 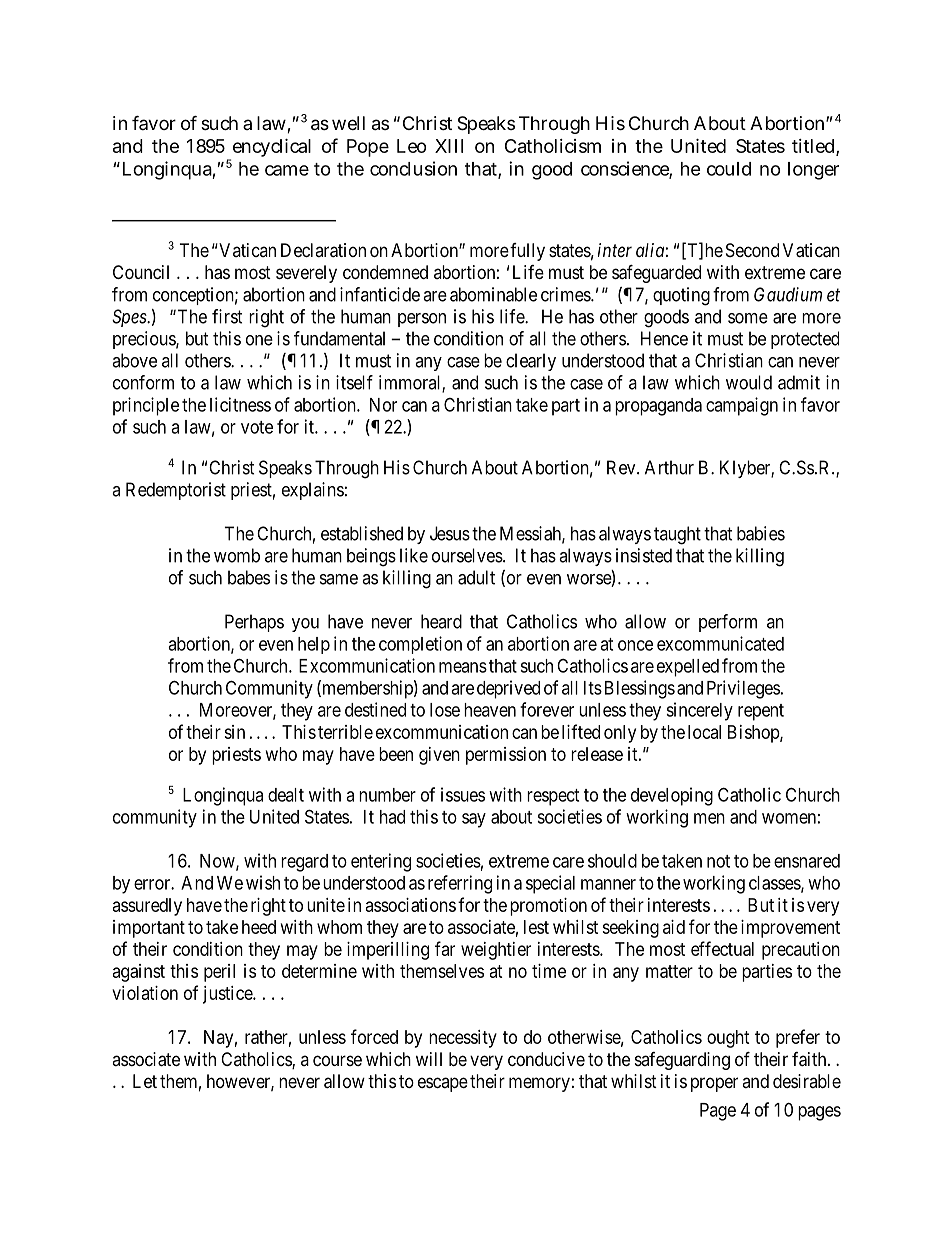 I want to click on ought, so click(x=728, y=1039).
